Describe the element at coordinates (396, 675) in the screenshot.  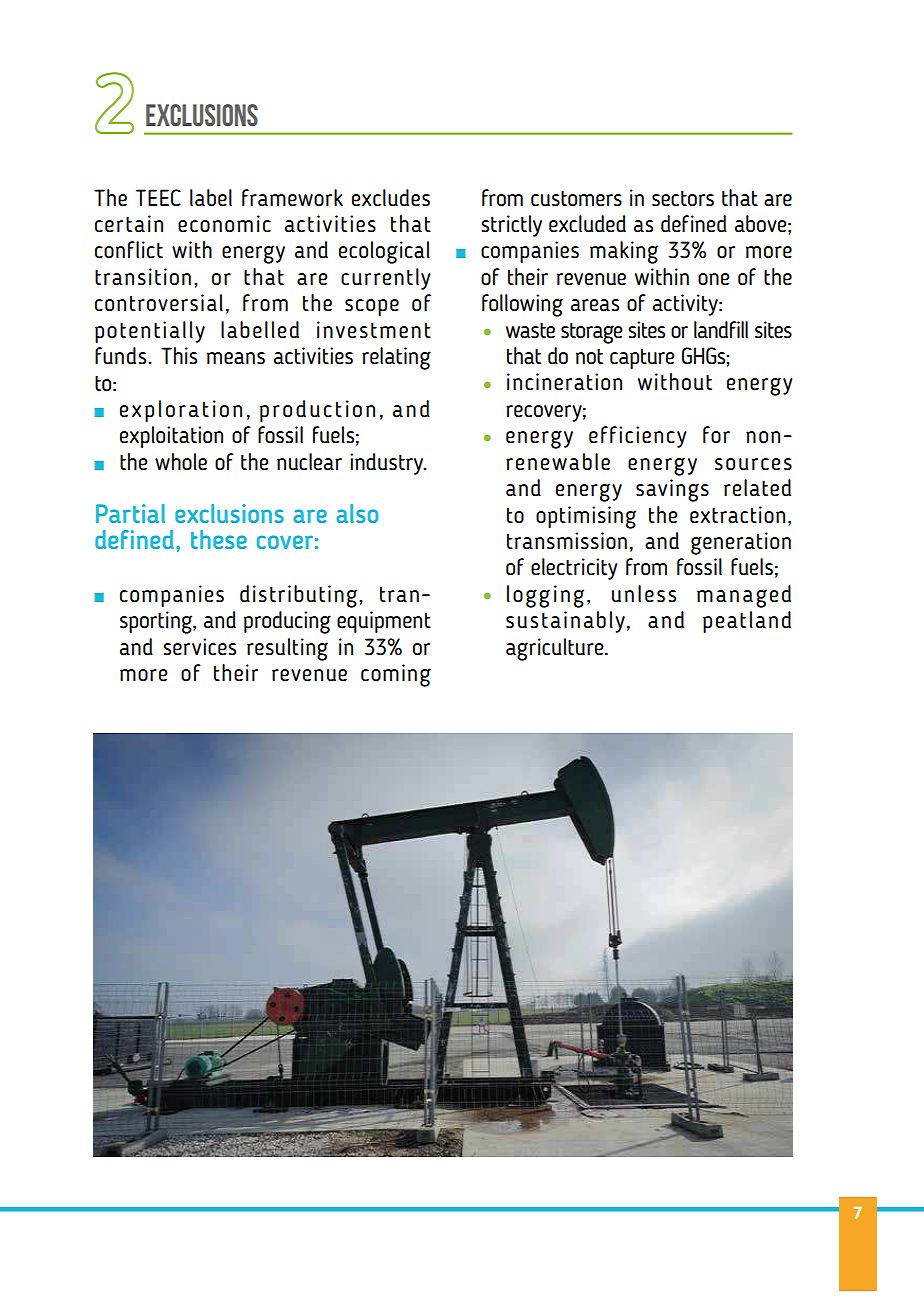
I see `coming` at that location.
